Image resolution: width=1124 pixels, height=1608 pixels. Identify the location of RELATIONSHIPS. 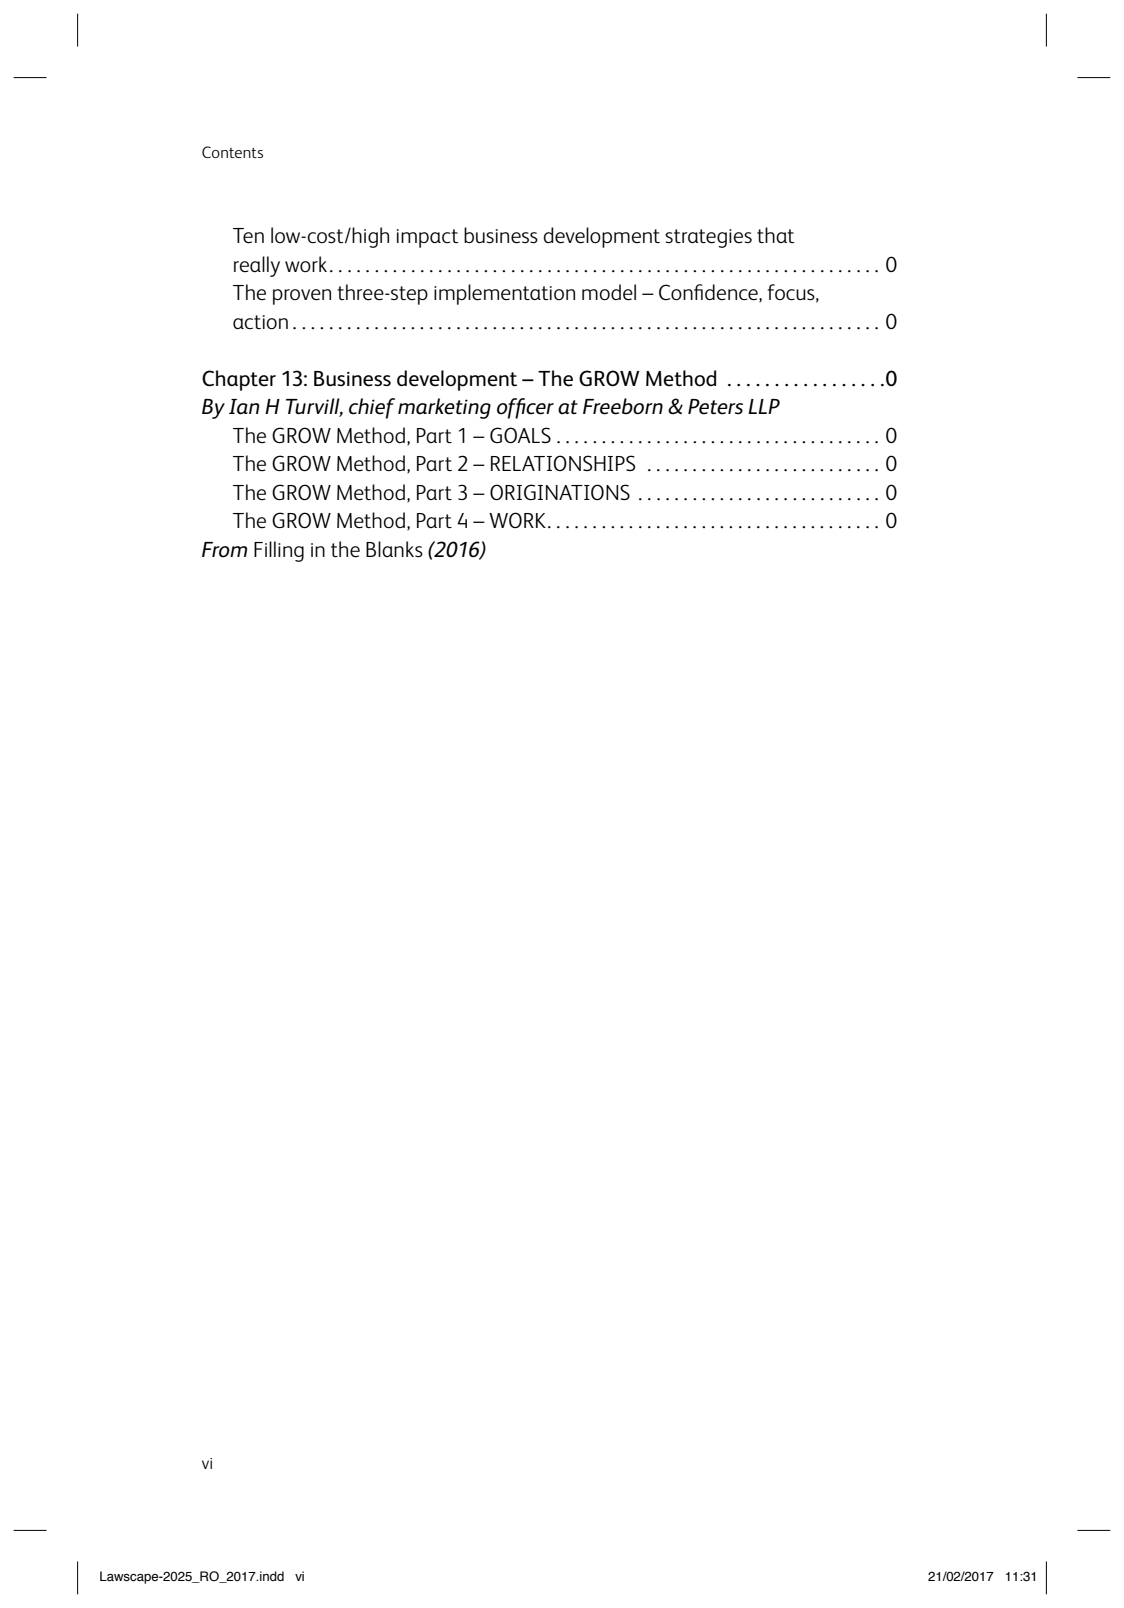
(563, 463).
